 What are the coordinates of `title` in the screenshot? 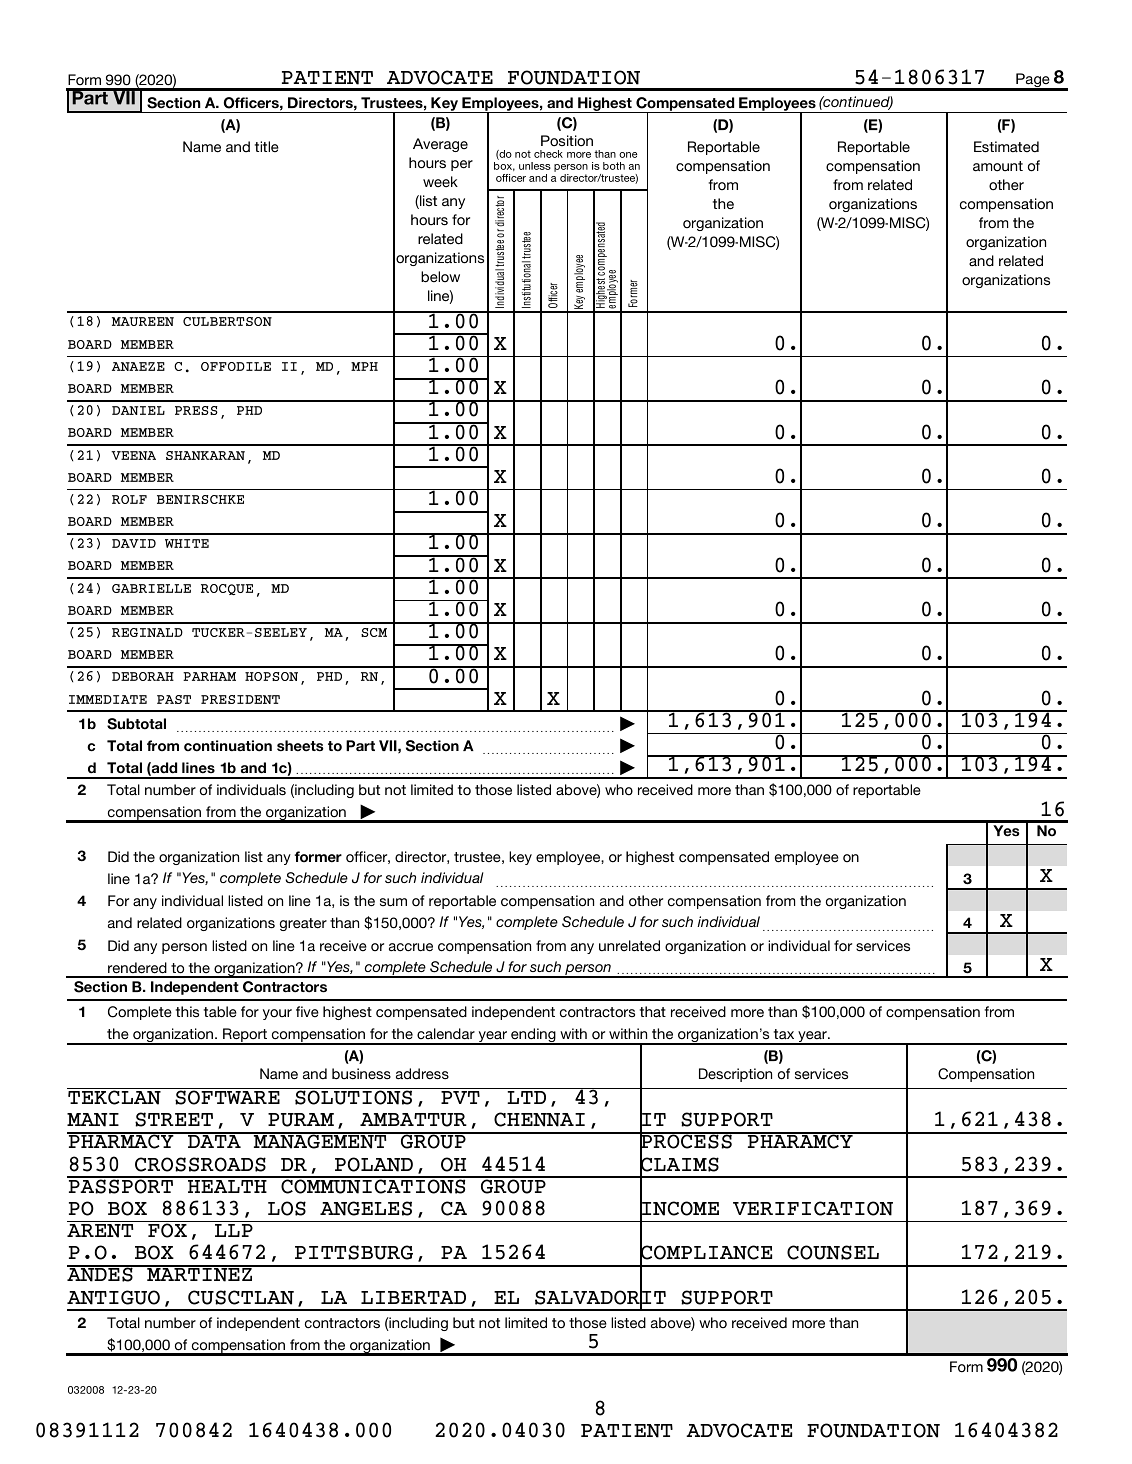 It's located at (267, 147).
